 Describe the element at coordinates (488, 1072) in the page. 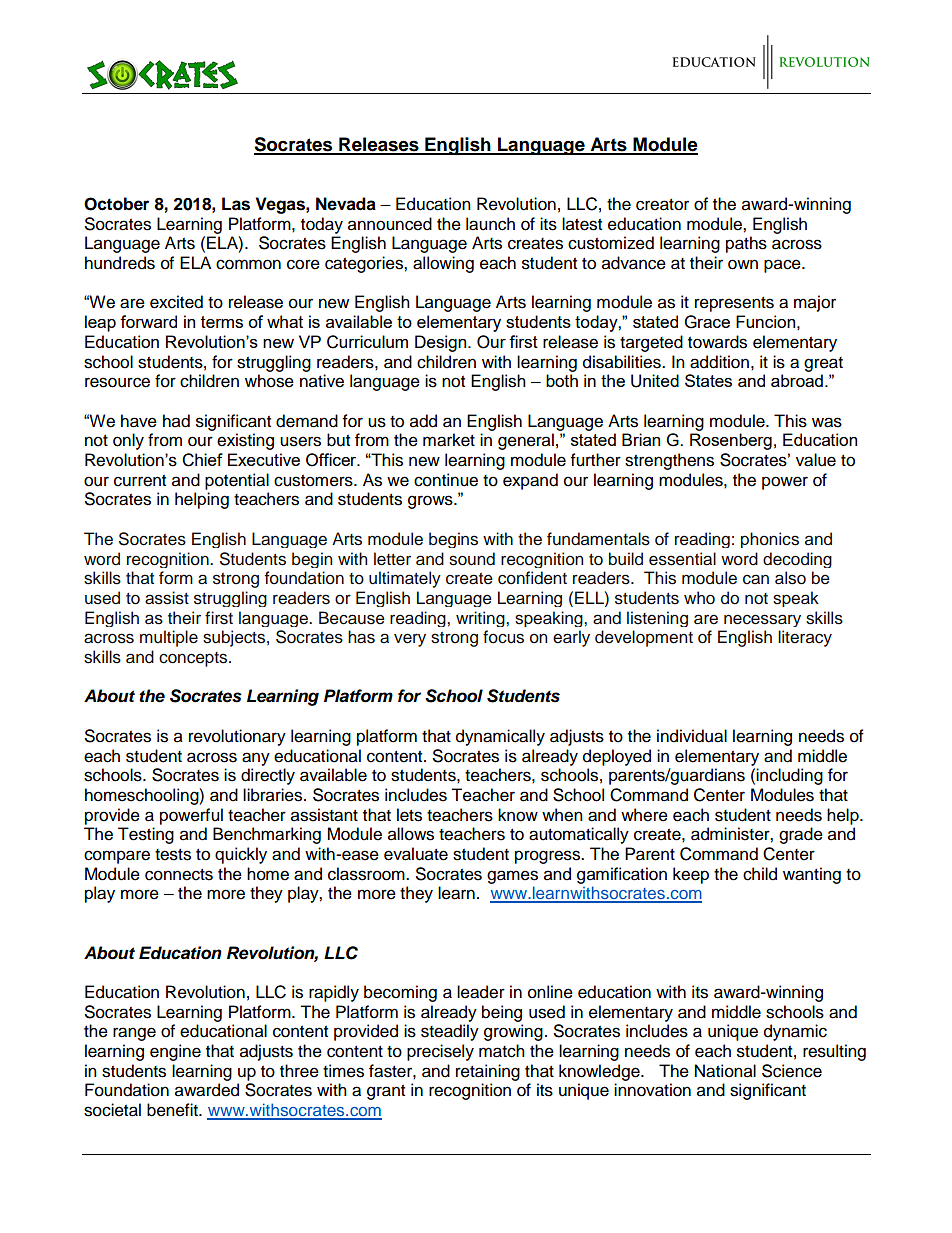

I see `retaining` at that location.
